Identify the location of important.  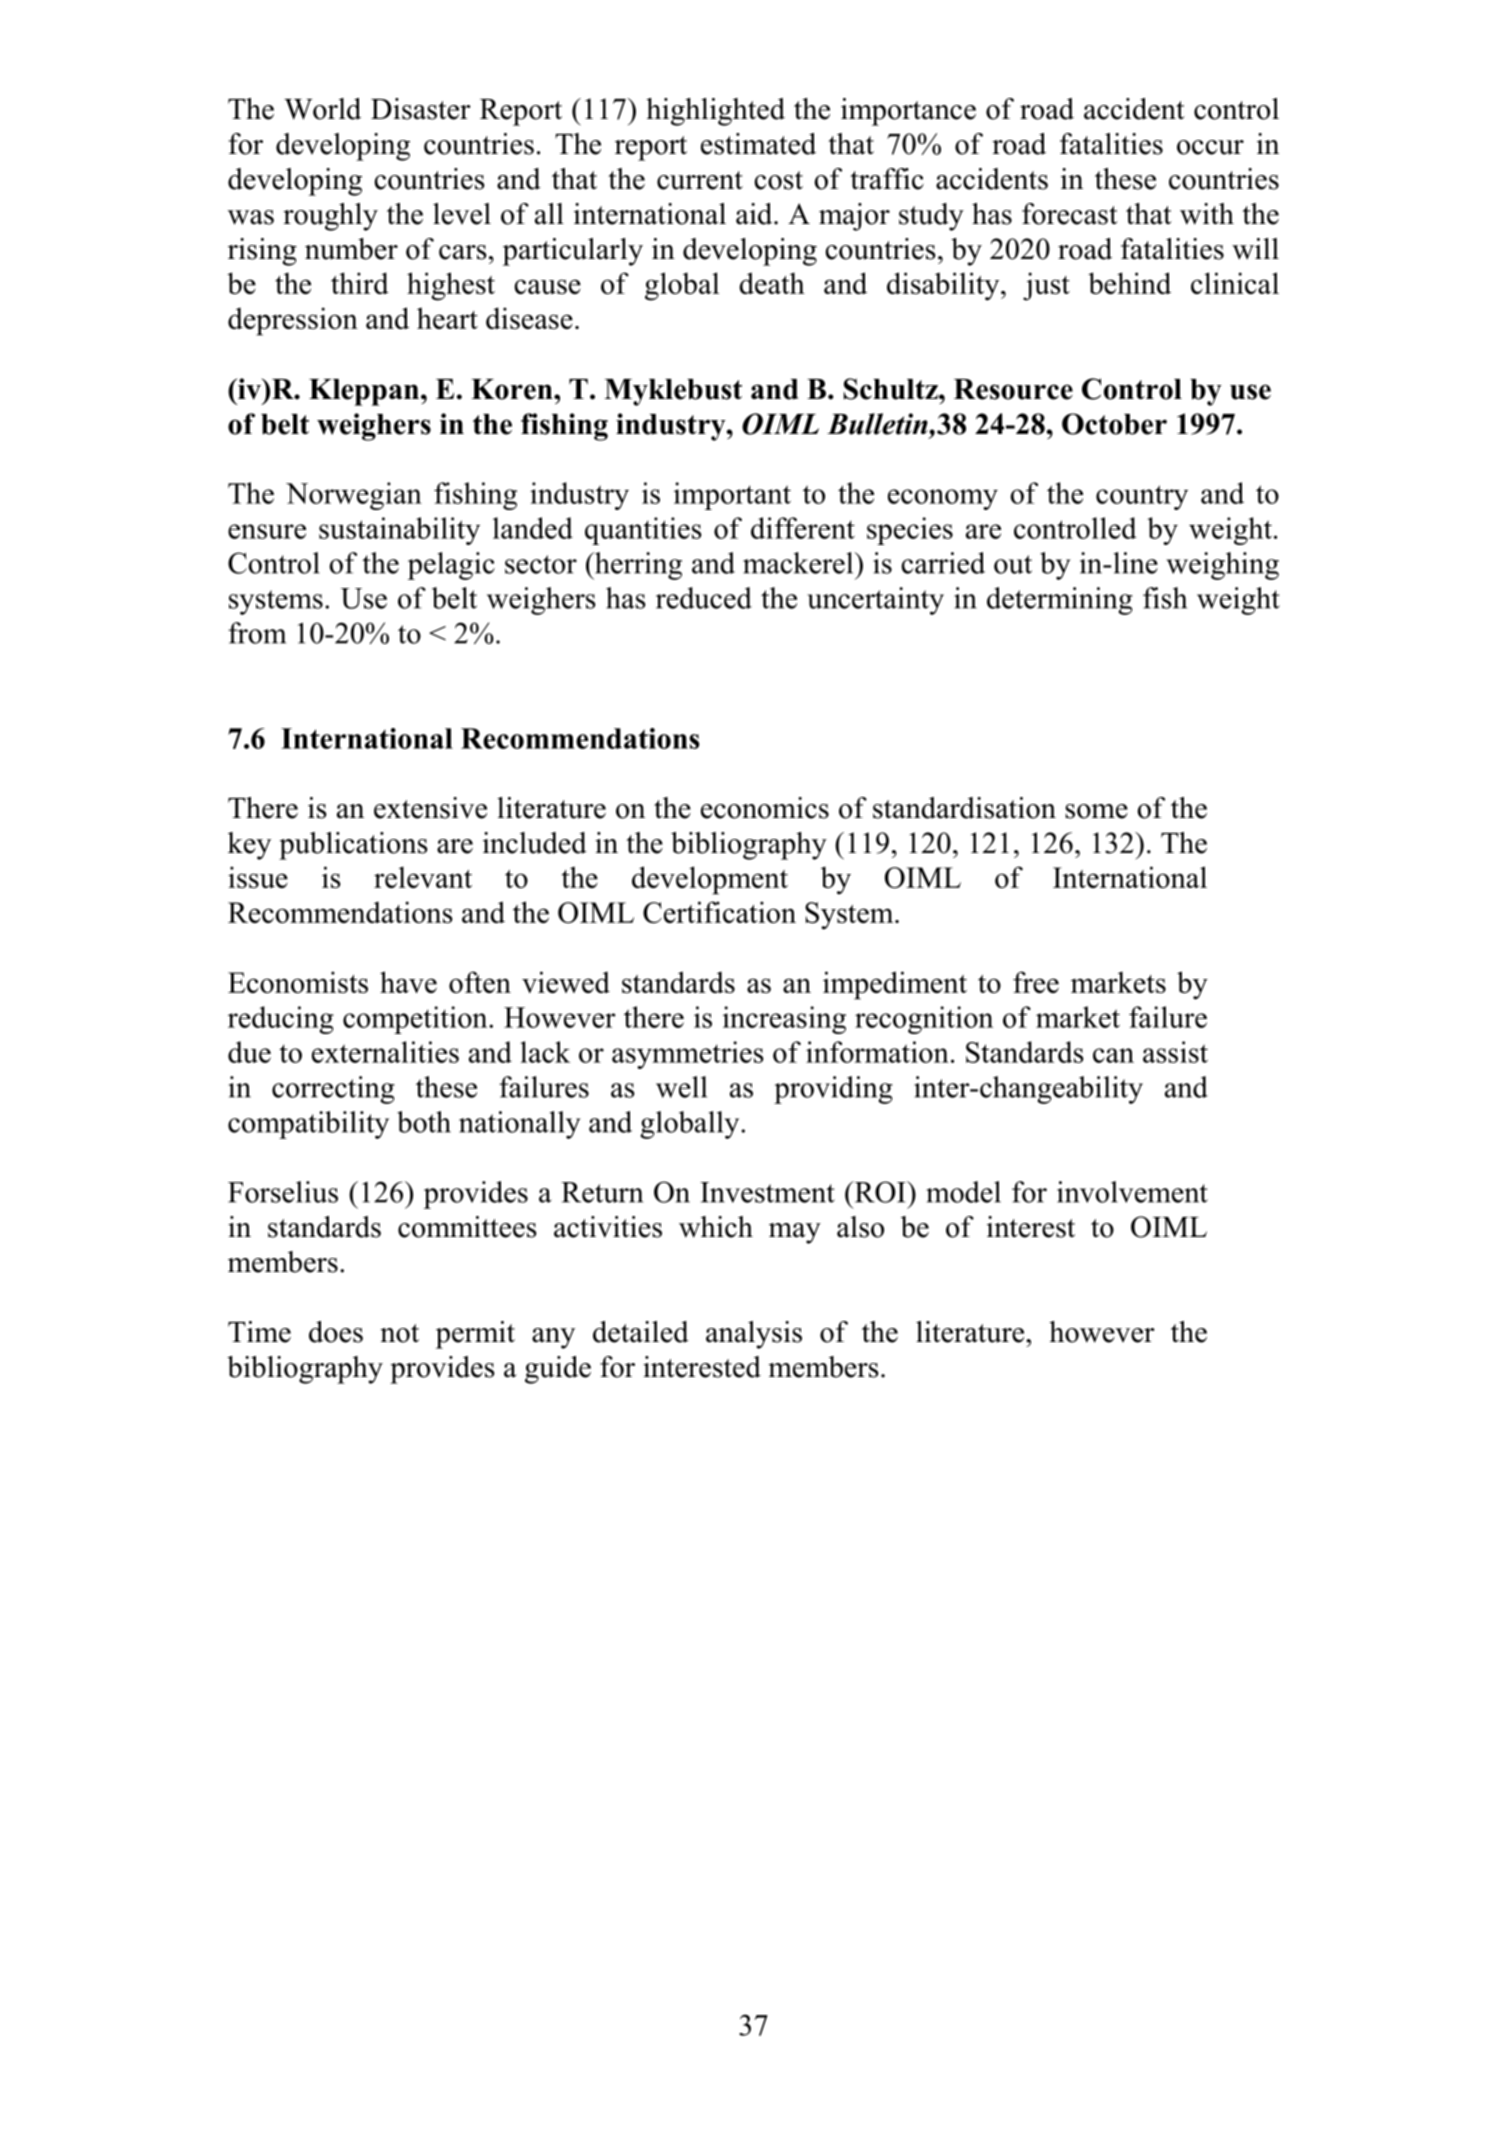
(732, 496).
